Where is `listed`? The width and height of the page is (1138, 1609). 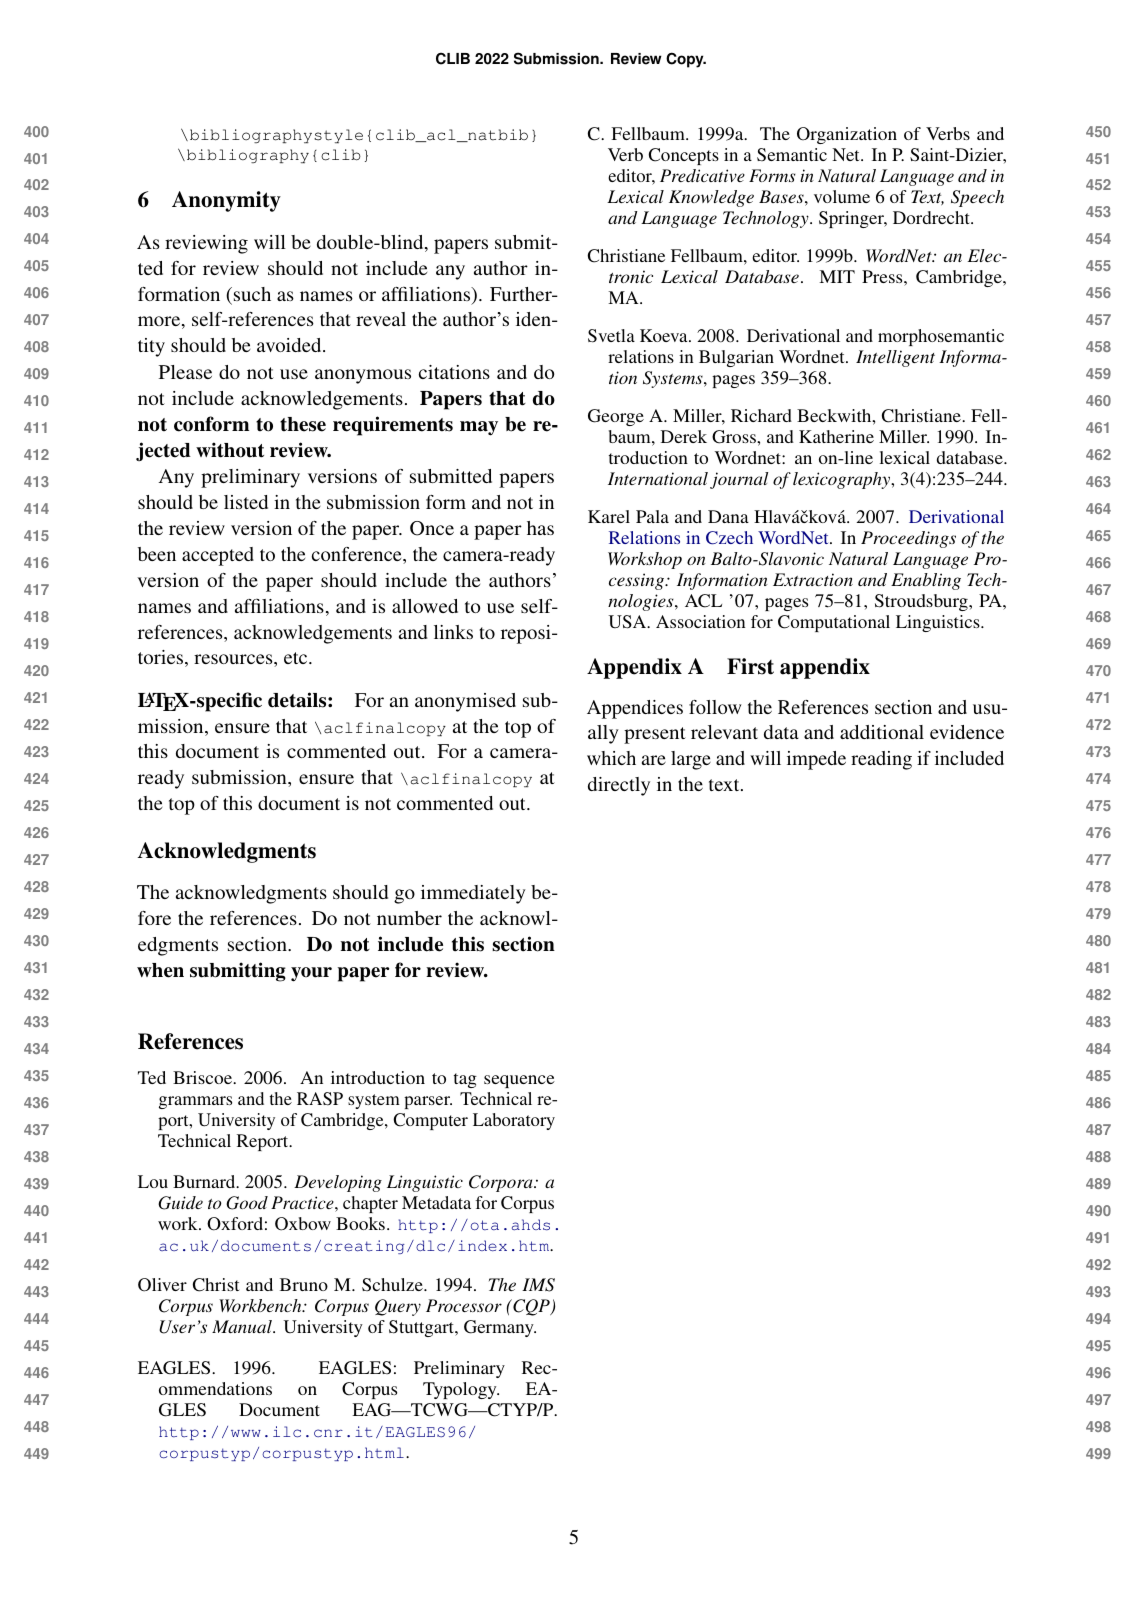
listed is located at coordinates (246, 502).
